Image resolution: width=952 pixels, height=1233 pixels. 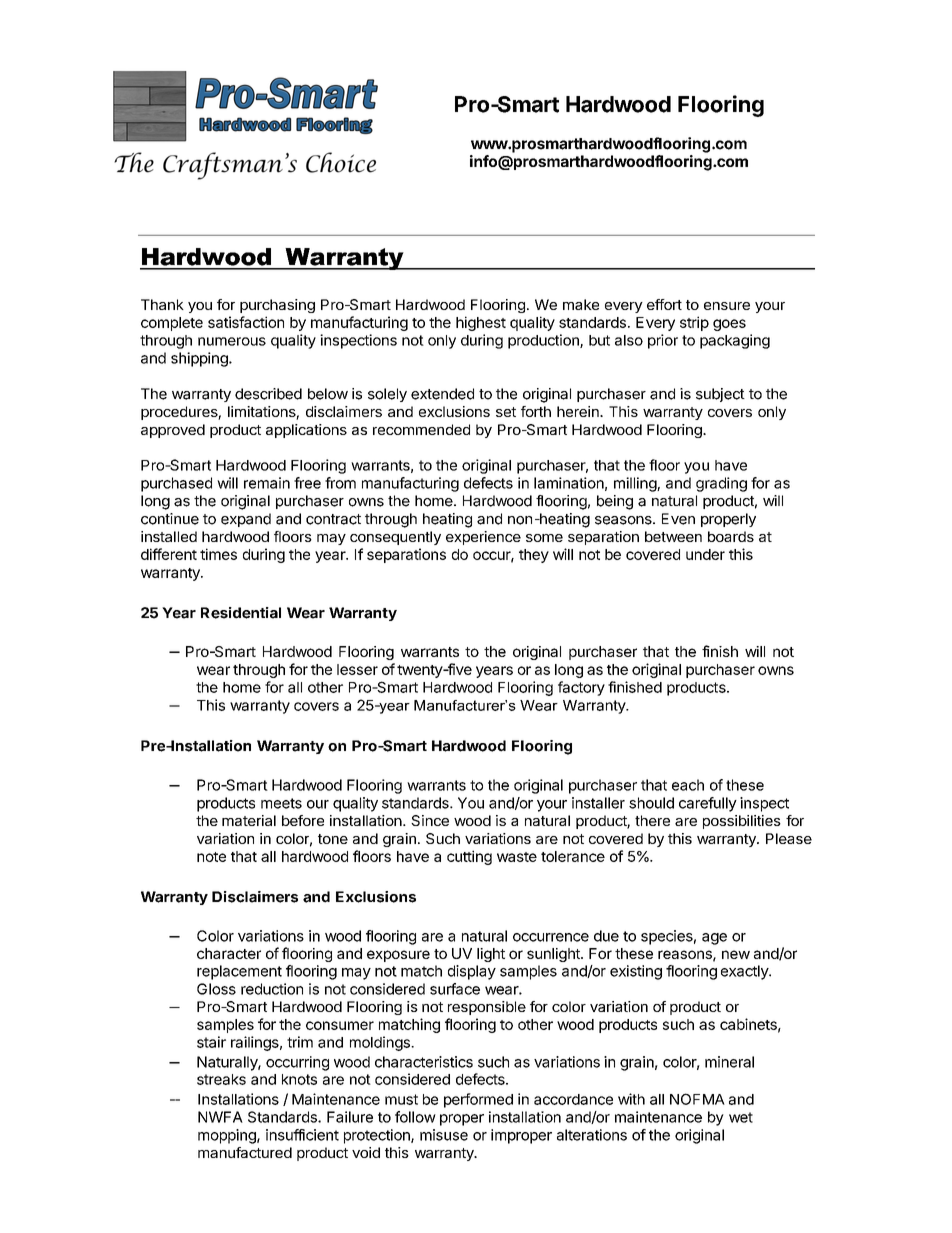 I want to click on Residential, so click(x=241, y=613).
